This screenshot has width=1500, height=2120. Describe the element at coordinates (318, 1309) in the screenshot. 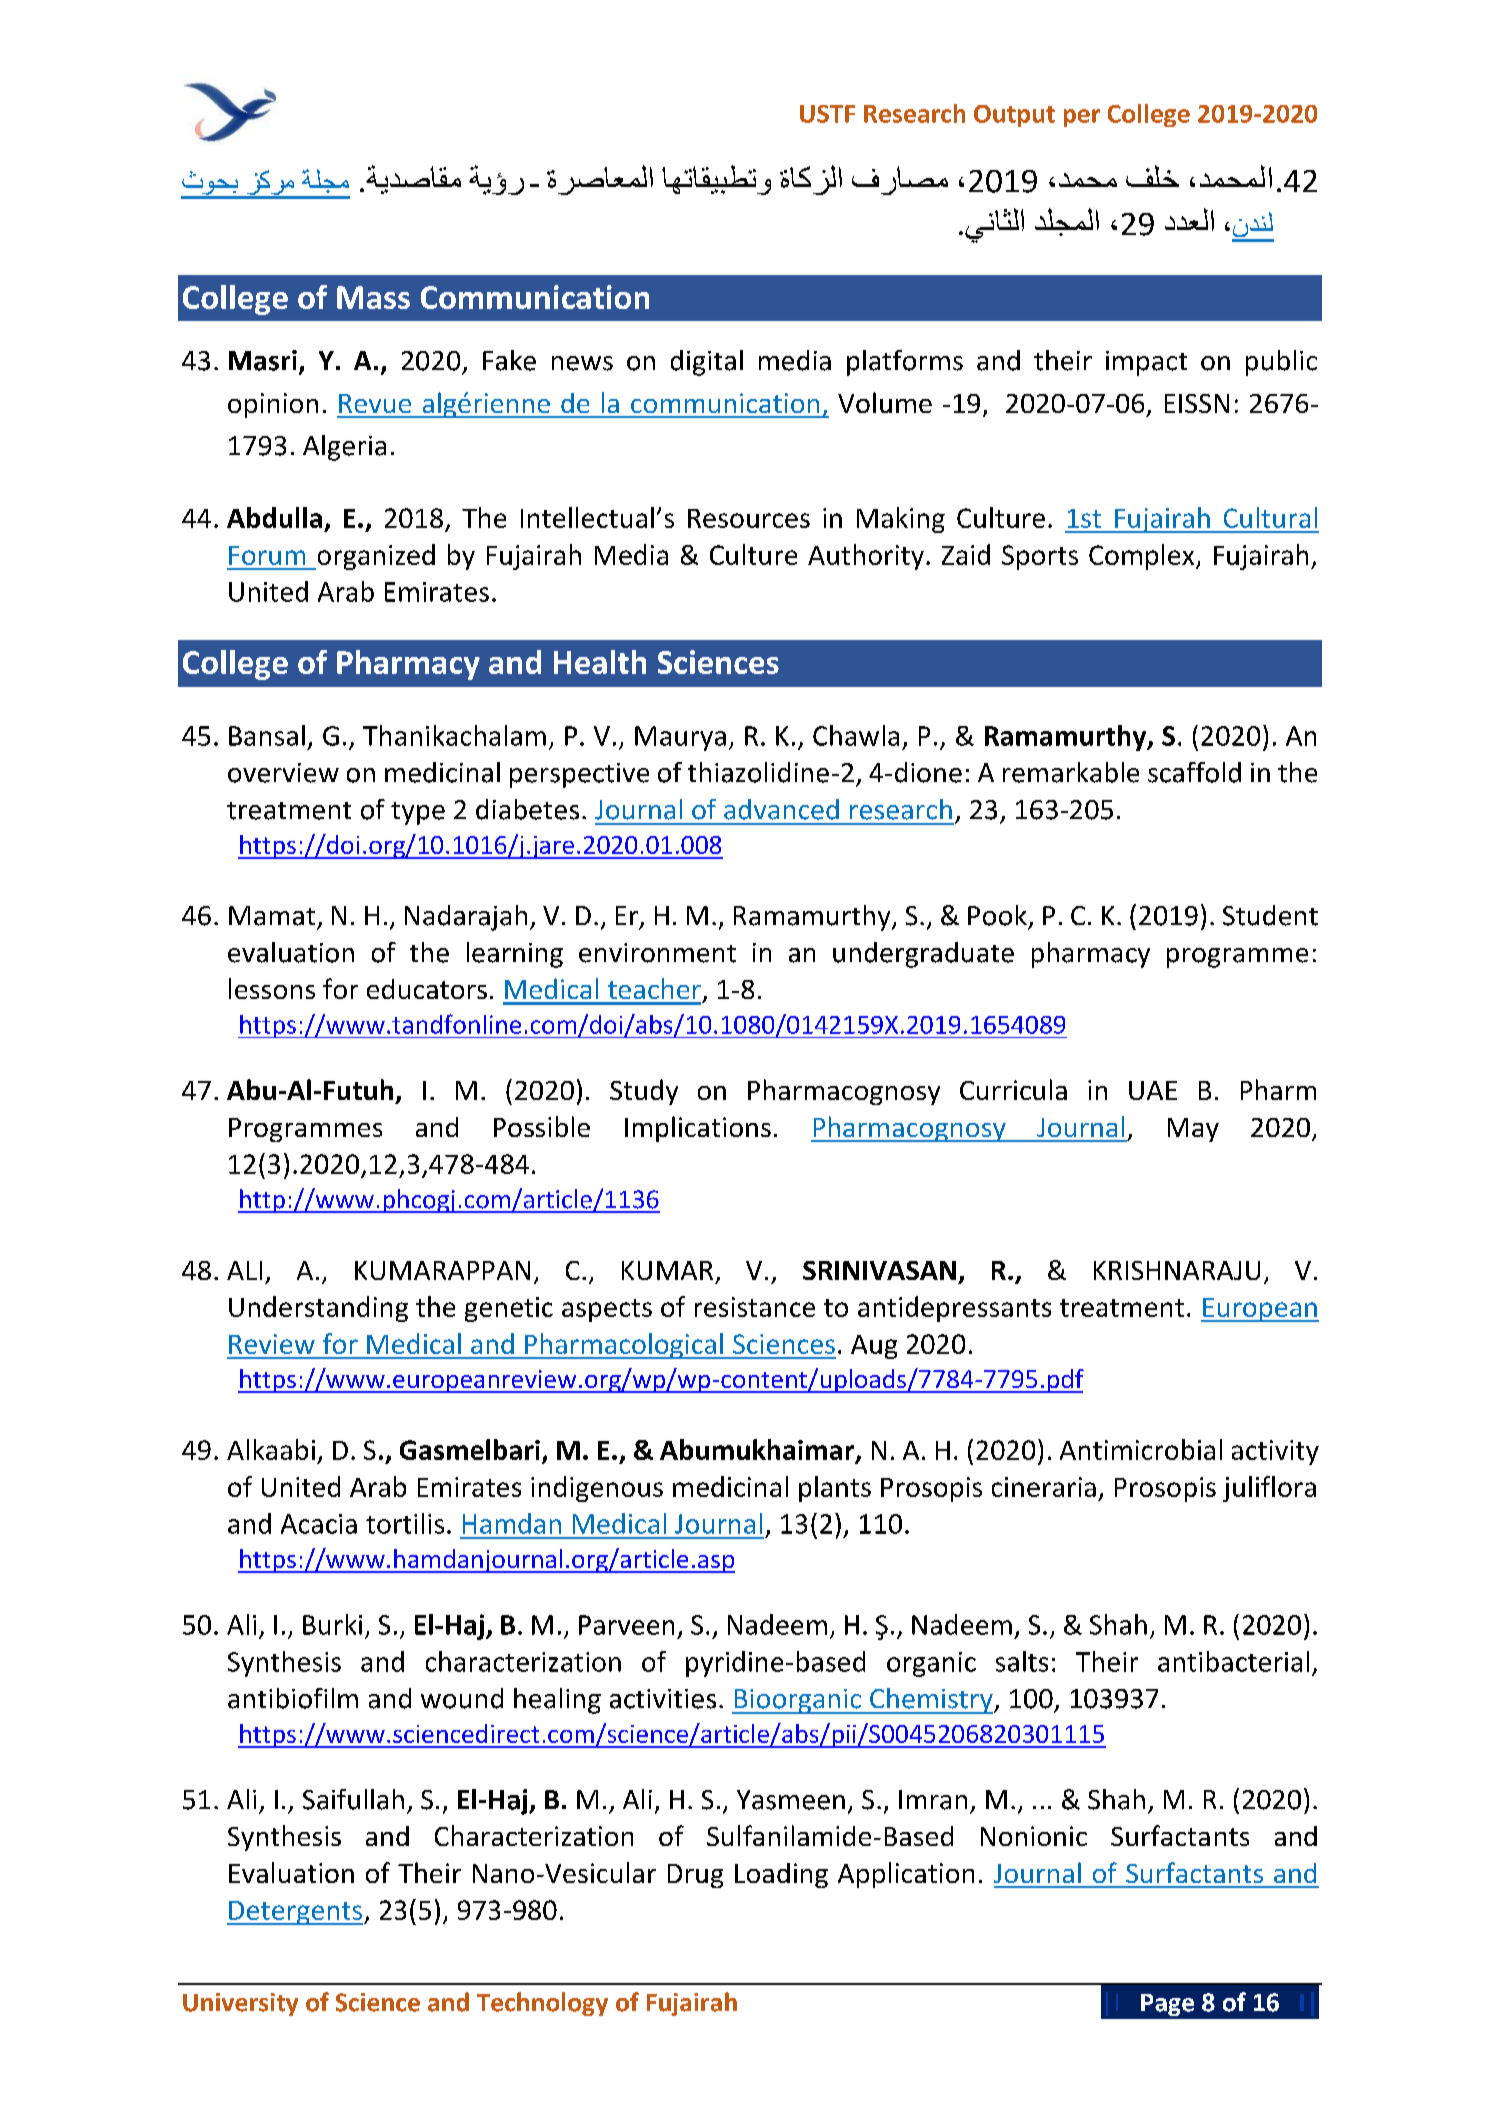

I see `Understanding` at that location.
